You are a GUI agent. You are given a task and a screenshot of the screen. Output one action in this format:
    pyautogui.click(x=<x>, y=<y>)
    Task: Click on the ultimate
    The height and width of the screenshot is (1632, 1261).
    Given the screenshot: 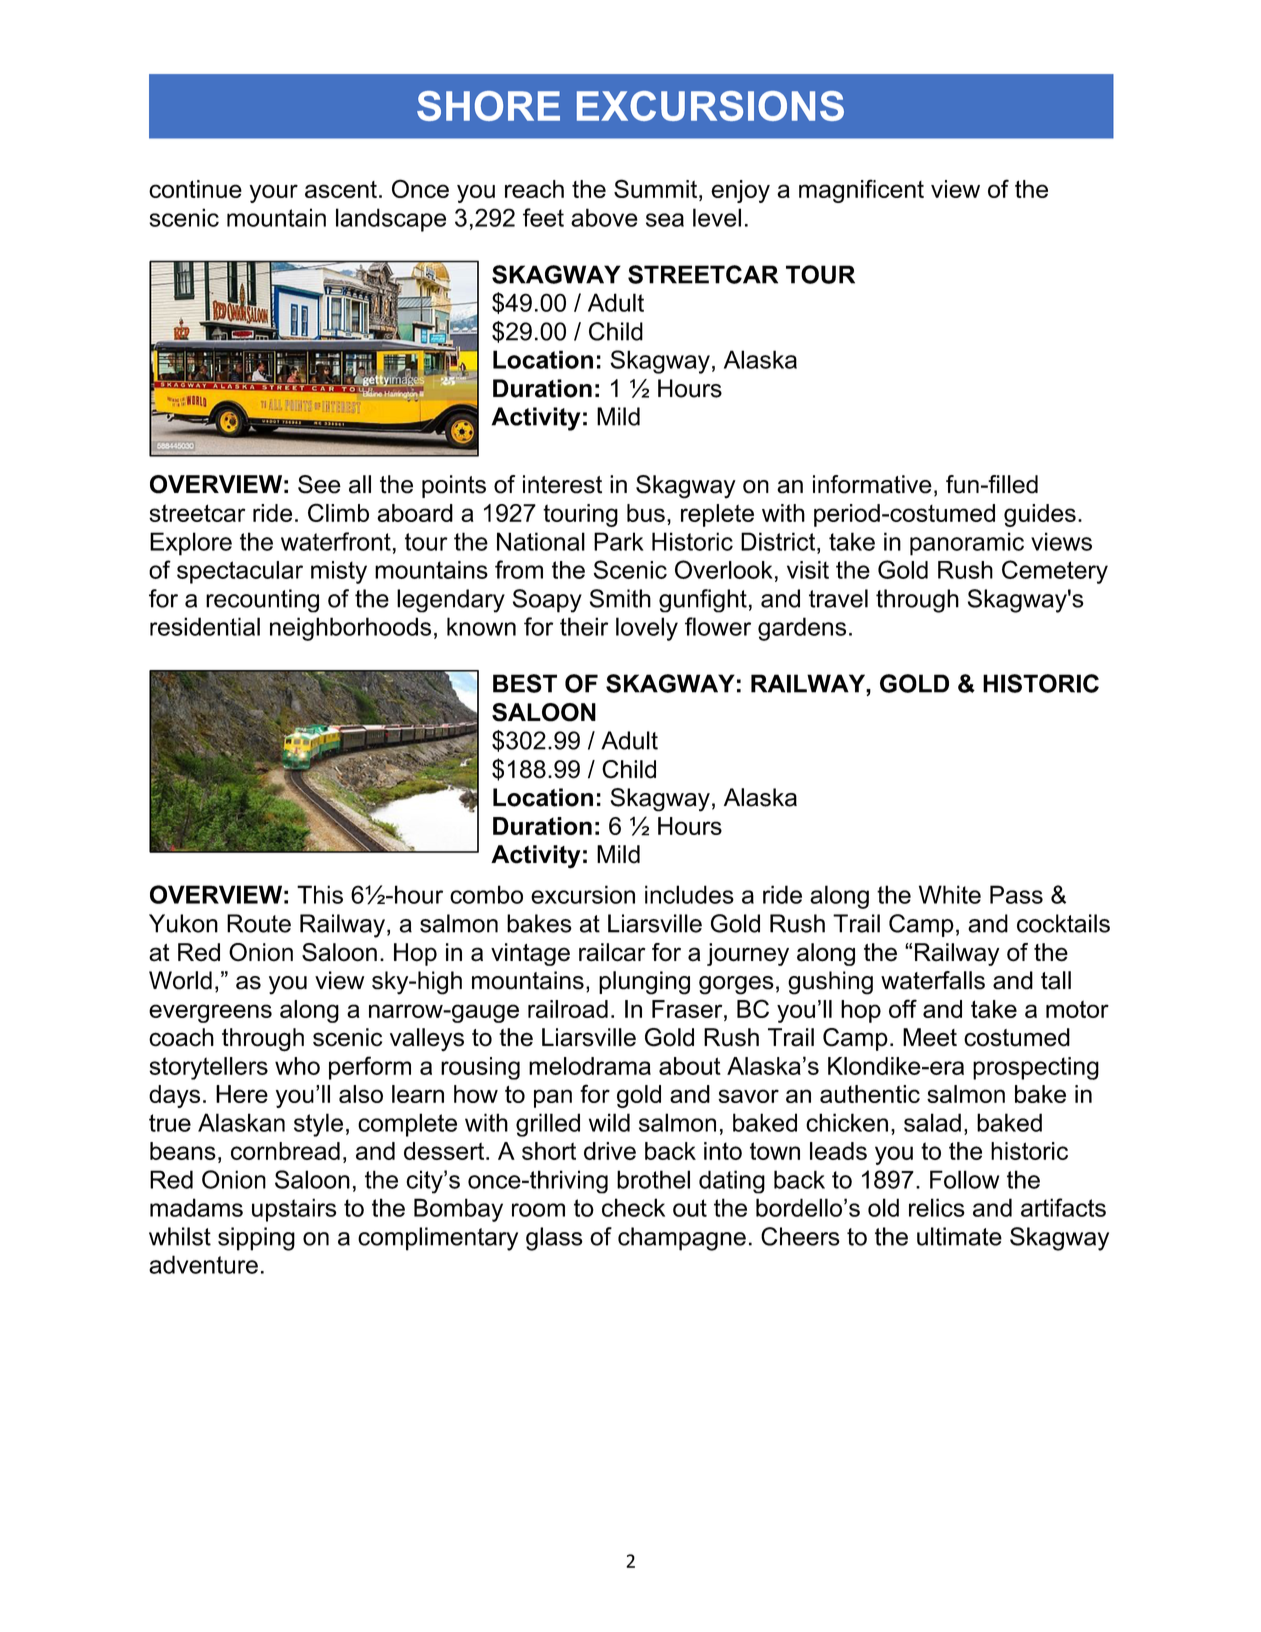 What is the action you would take?
    pyautogui.click(x=959, y=1236)
